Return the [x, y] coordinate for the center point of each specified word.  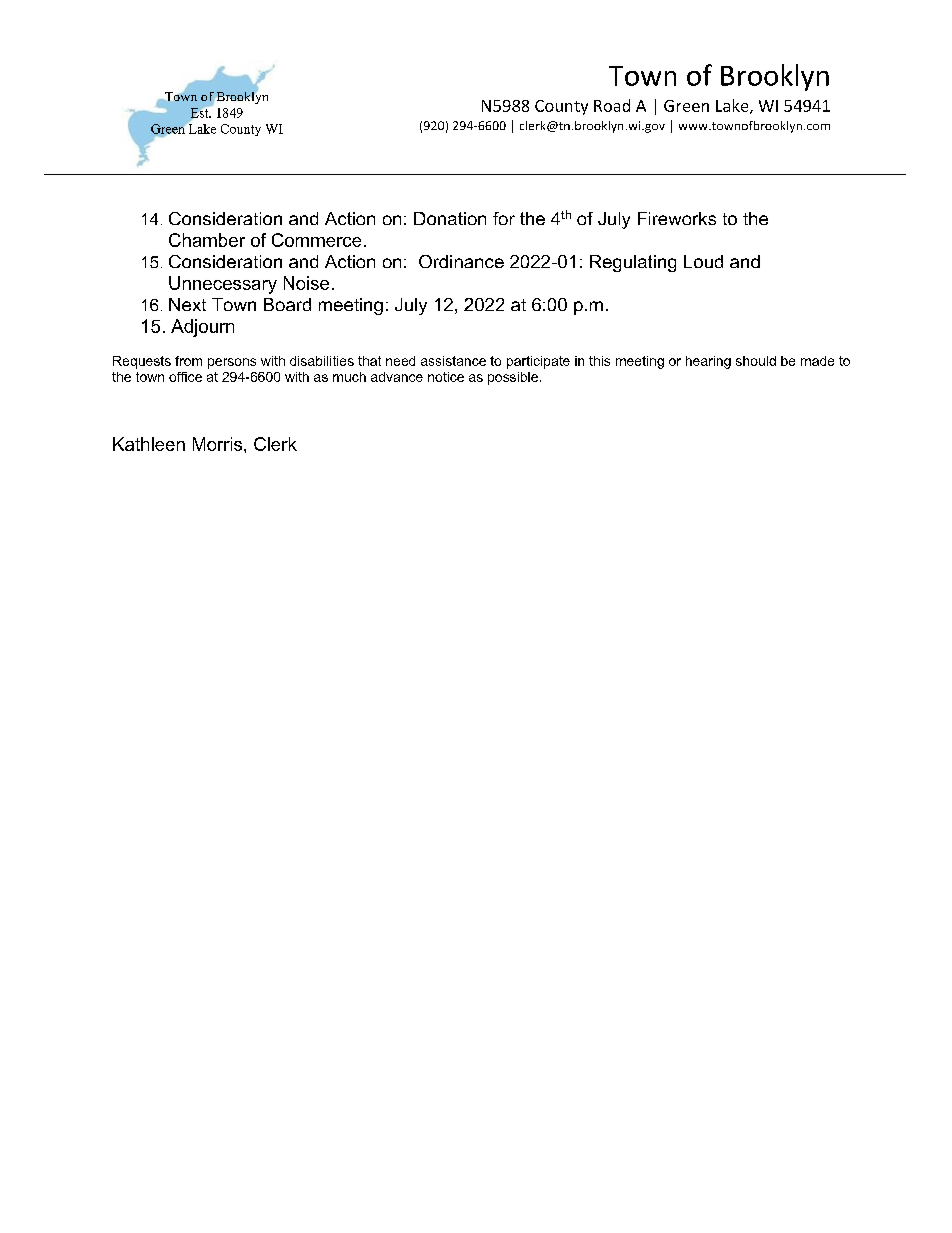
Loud [703, 261]
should [756, 361]
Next [187, 304]
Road [612, 105]
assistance [453, 361]
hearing [708, 362]
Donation [450, 218]
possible [513, 378]
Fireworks [677, 218]
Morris [219, 444]
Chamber [207, 240]
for [504, 218]
